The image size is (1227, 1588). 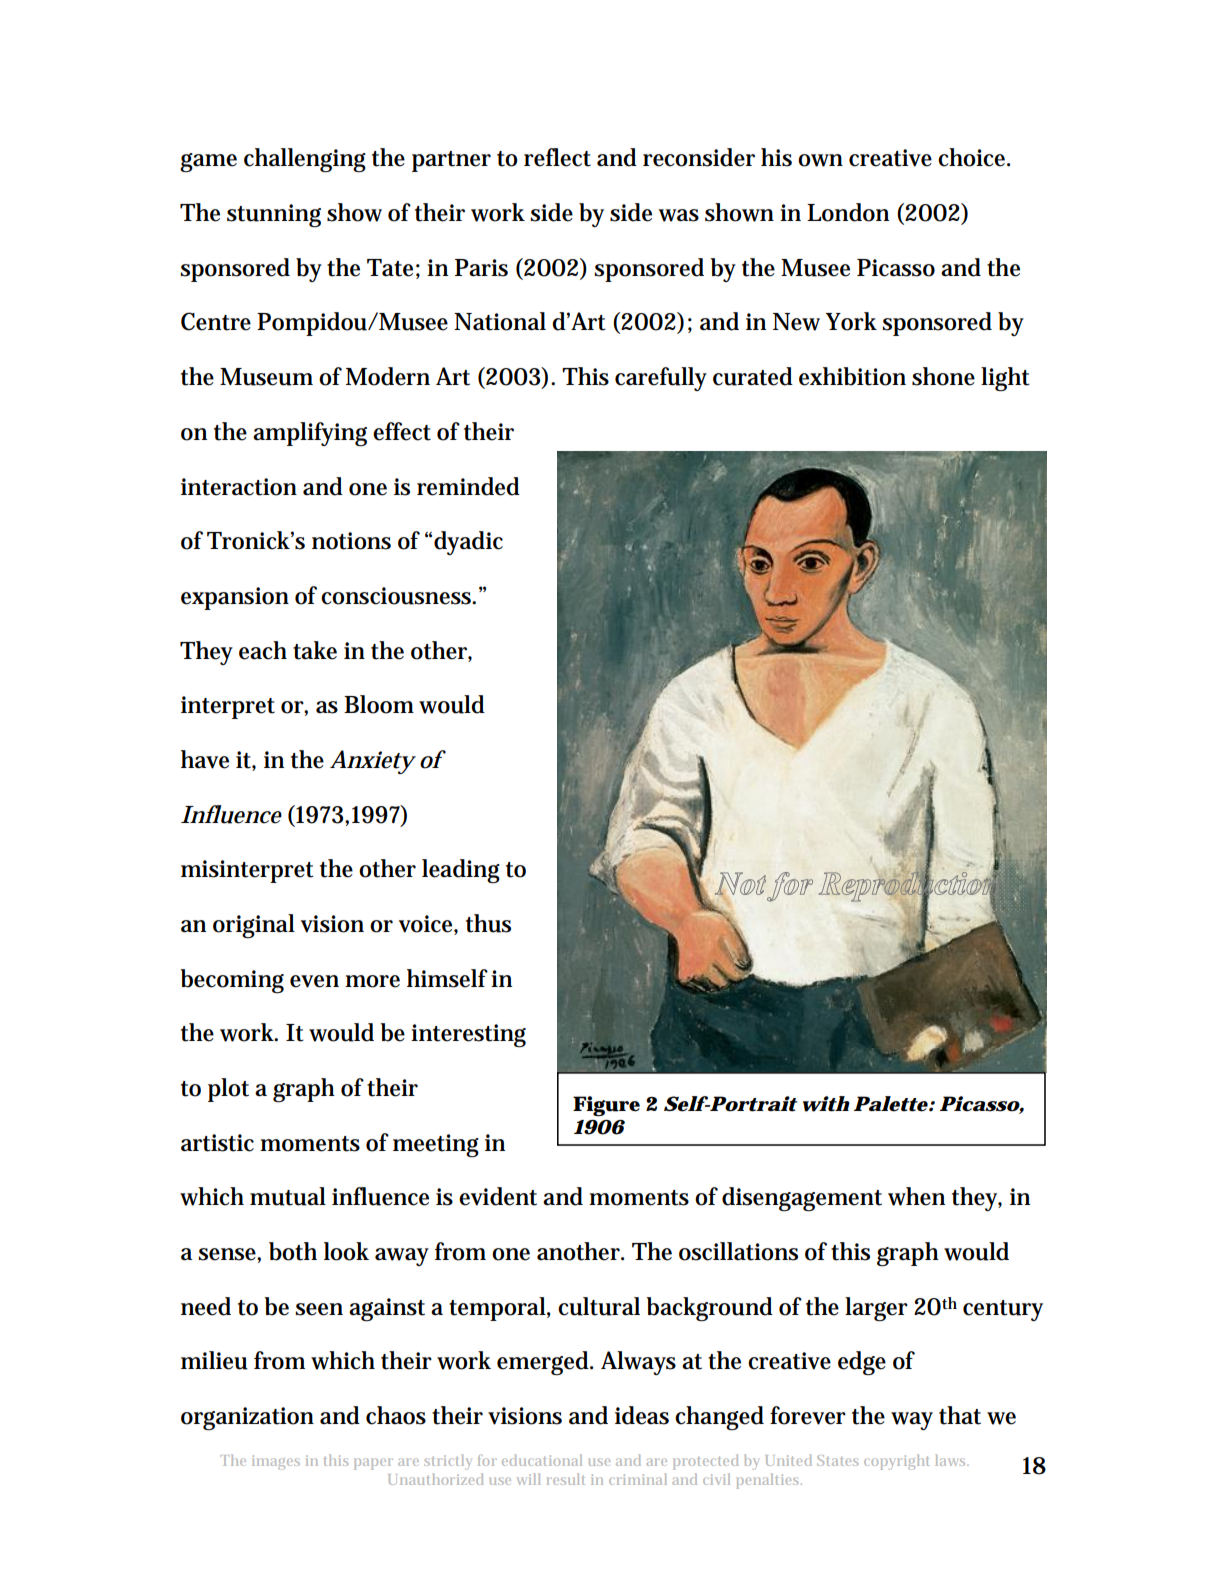 I want to click on carefully, so click(x=661, y=379).
